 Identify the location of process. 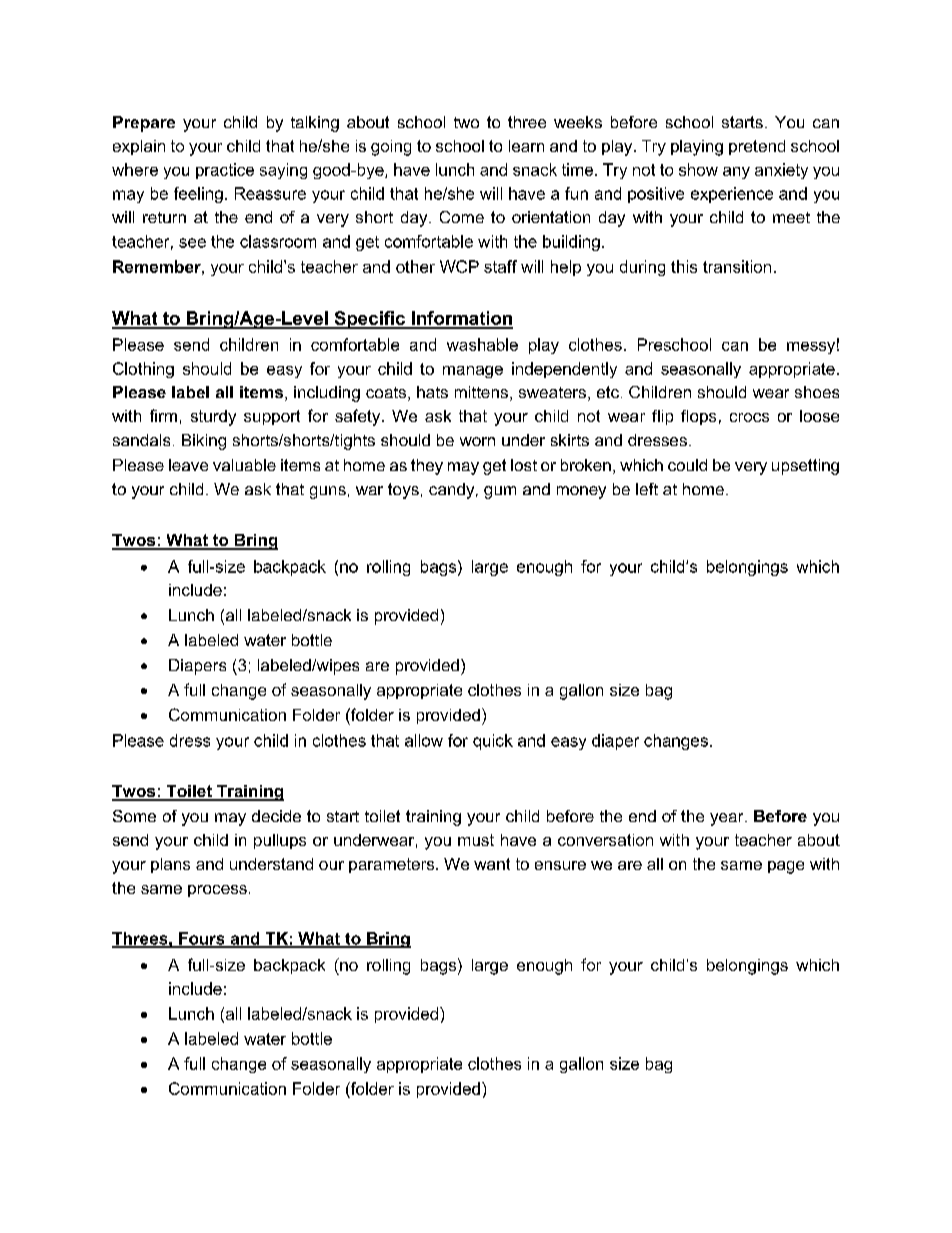
(217, 891).
